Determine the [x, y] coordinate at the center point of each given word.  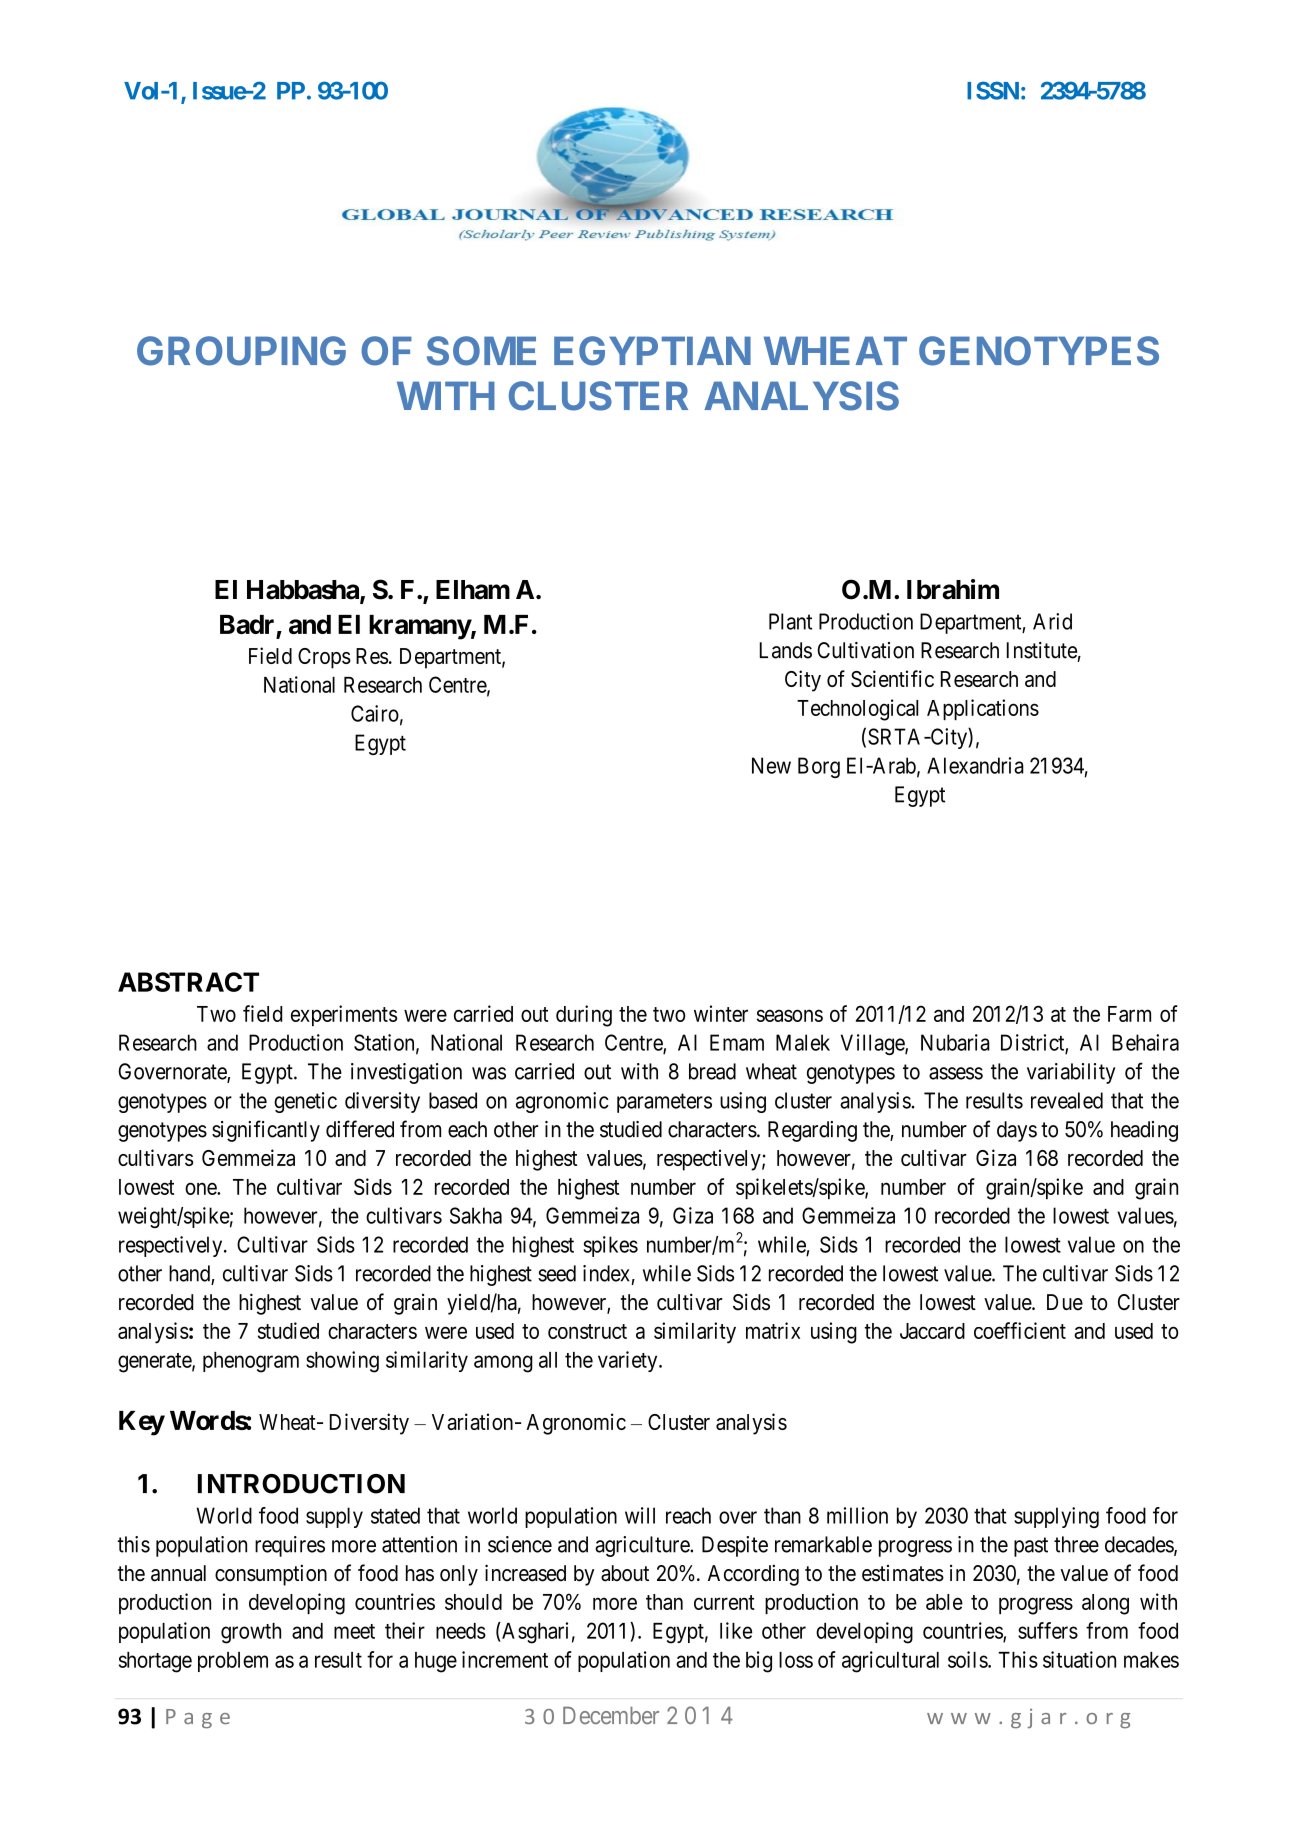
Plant [790, 621]
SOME [481, 351]
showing [342, 1362]
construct [587, 1331]
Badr [247, 624]
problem [233, 1662]
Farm [1129, 1014]
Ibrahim [953, 589]
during [584, 1016]
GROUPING [241, 351]
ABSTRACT [188, 982]
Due [1065, 1302]
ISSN [993, 90]
